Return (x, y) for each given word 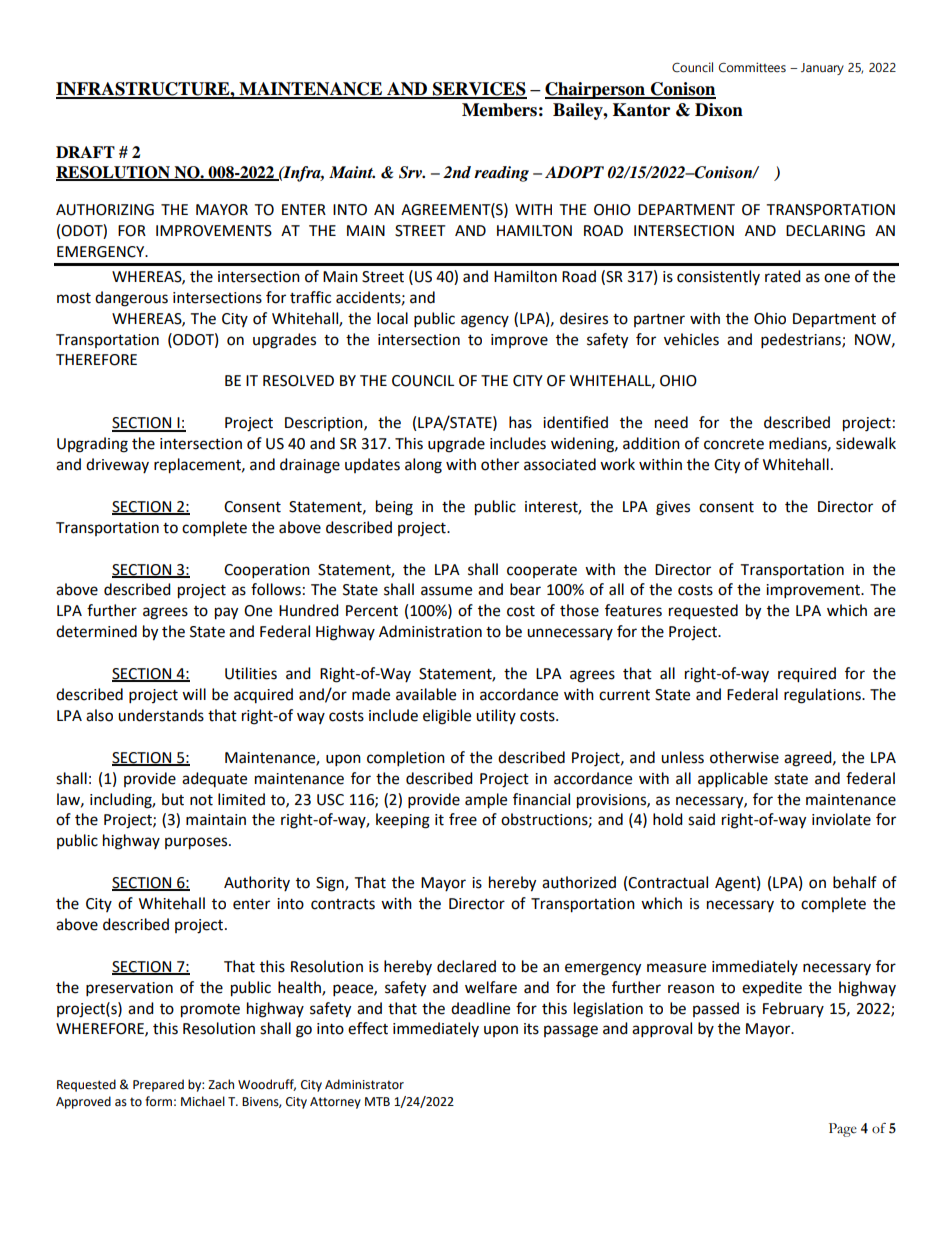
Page (843, 1130)
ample (486, 801)
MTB (377, 1101)
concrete (734, 444)
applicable (733, 780)
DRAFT (85, 152)
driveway (117, 465)
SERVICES (479, 90)
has (520, 422)
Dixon (719, 110)
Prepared (158, 1085)
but (173, 799)
